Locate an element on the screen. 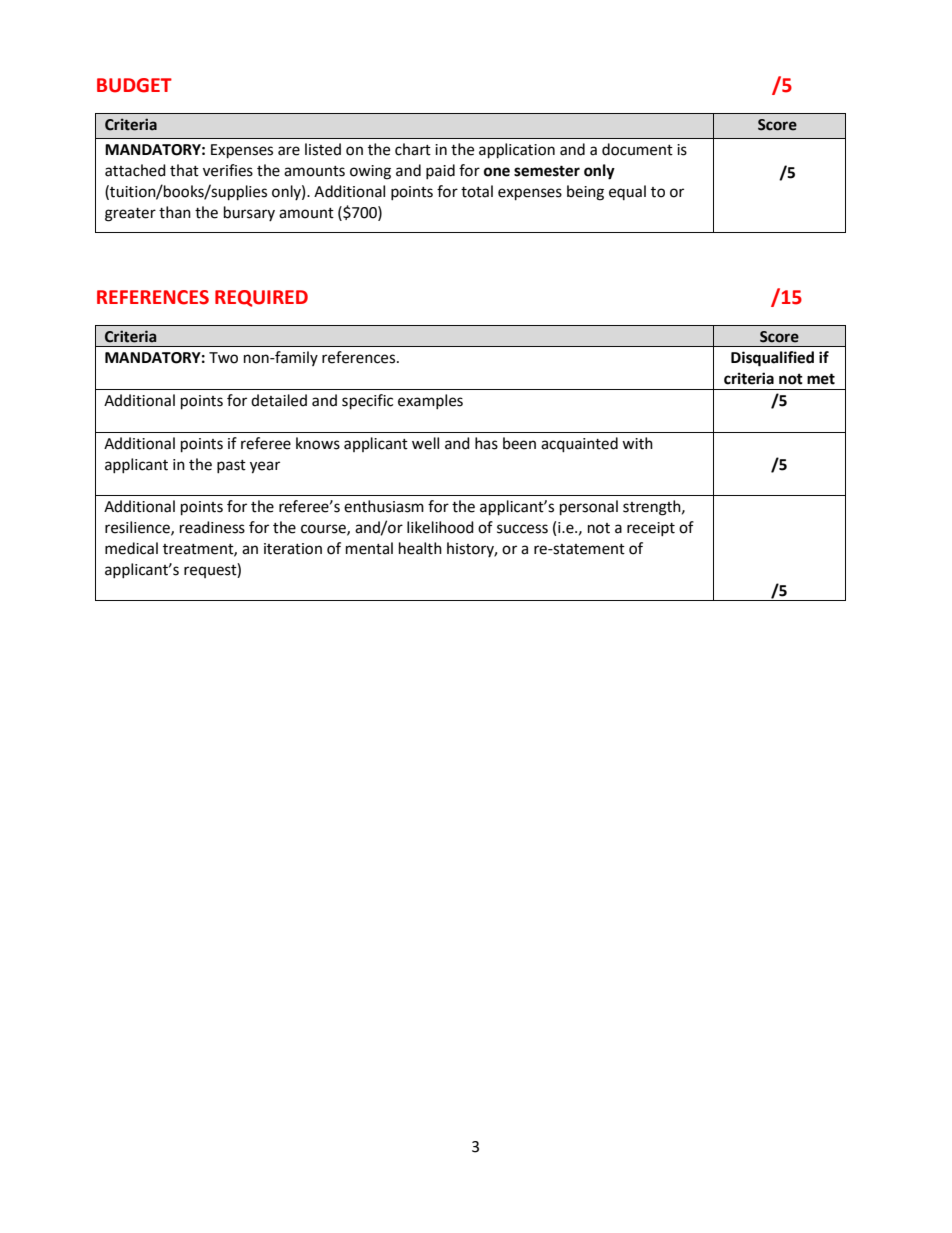 This screenshot has width=952, height=1233. readiness is located at coordinates (212, 527).
